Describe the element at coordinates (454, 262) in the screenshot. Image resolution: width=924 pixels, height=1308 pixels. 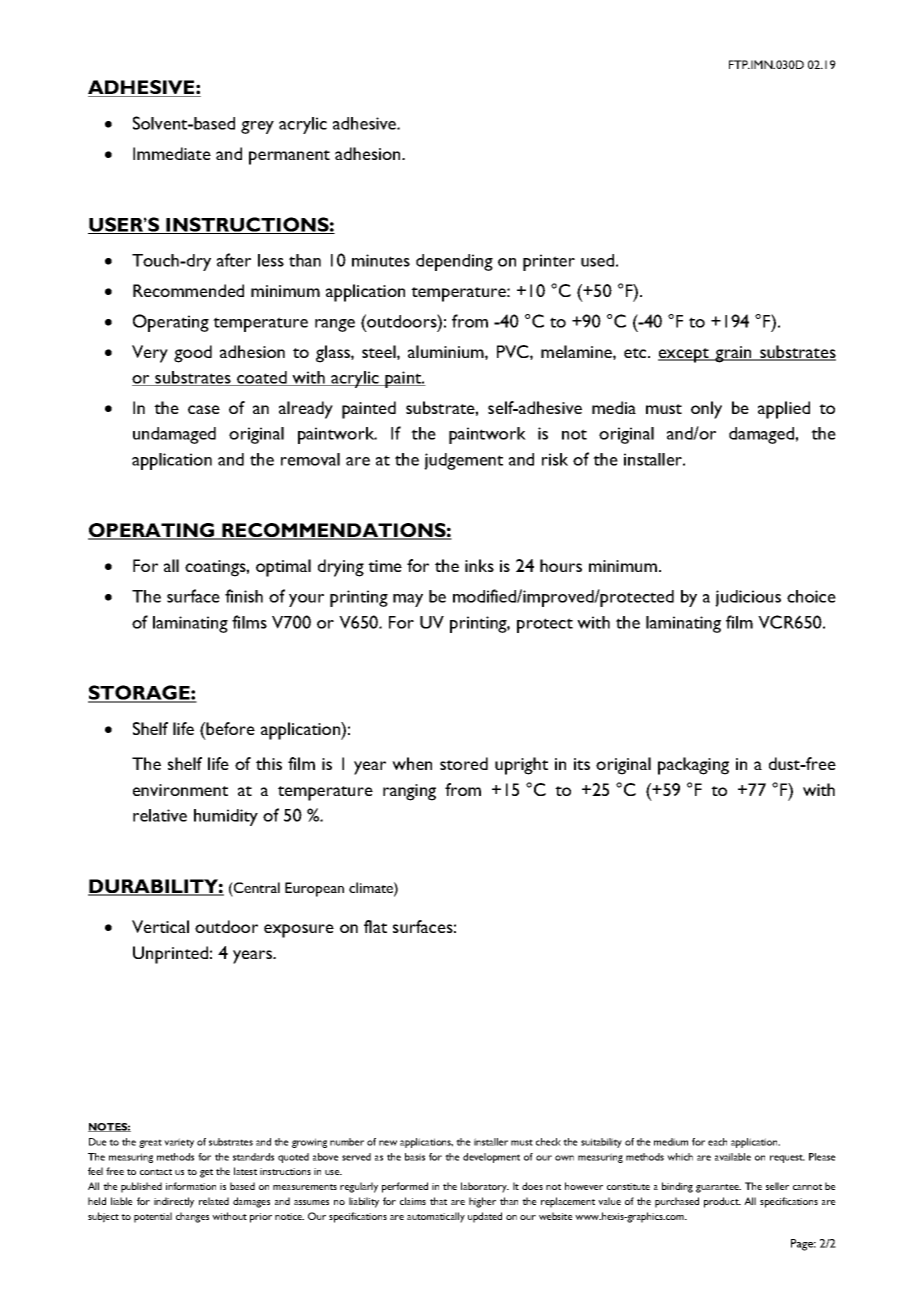
I see `depending` at that location.
